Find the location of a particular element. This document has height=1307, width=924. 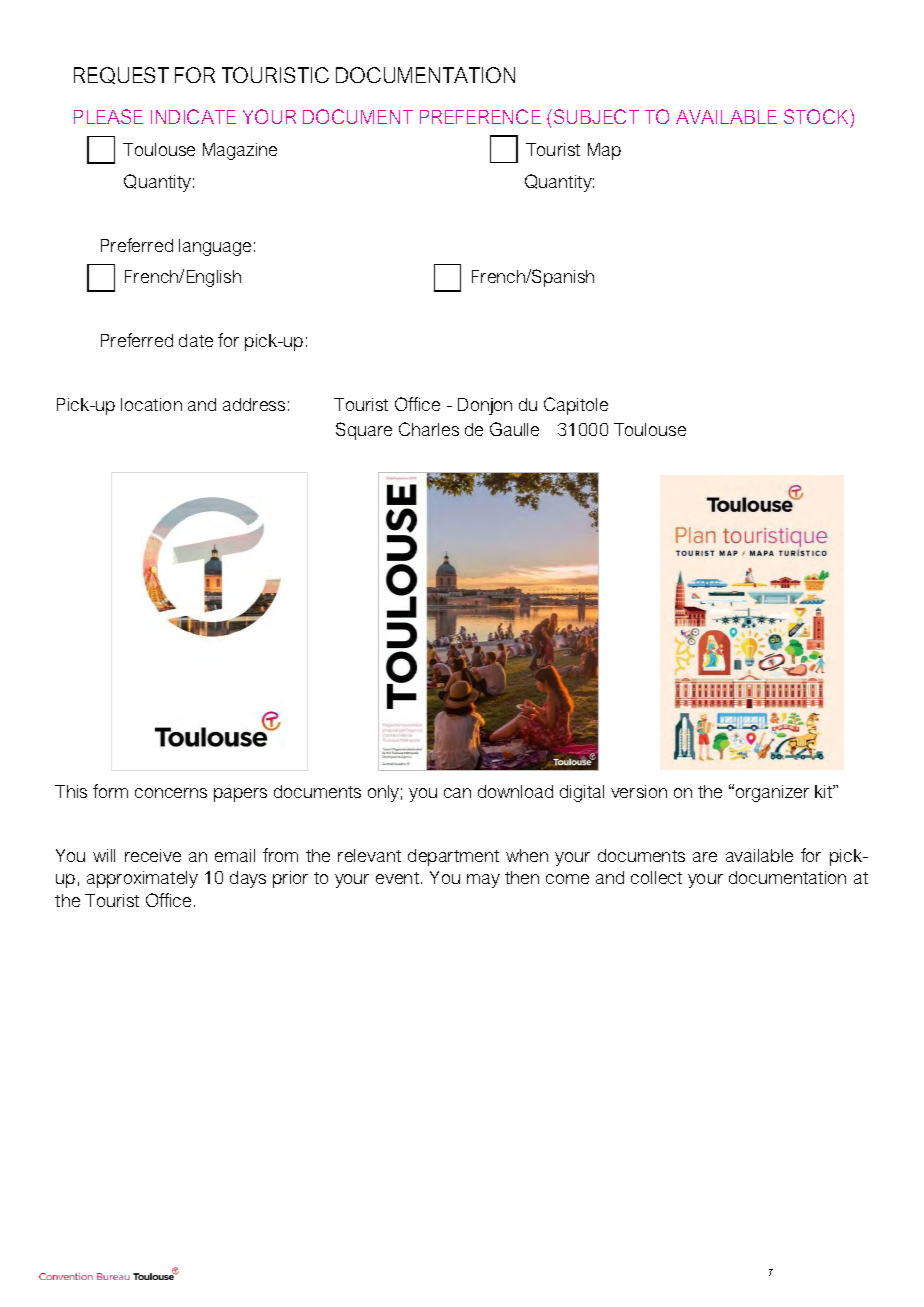

receive is located at coordinates (153, 855).
